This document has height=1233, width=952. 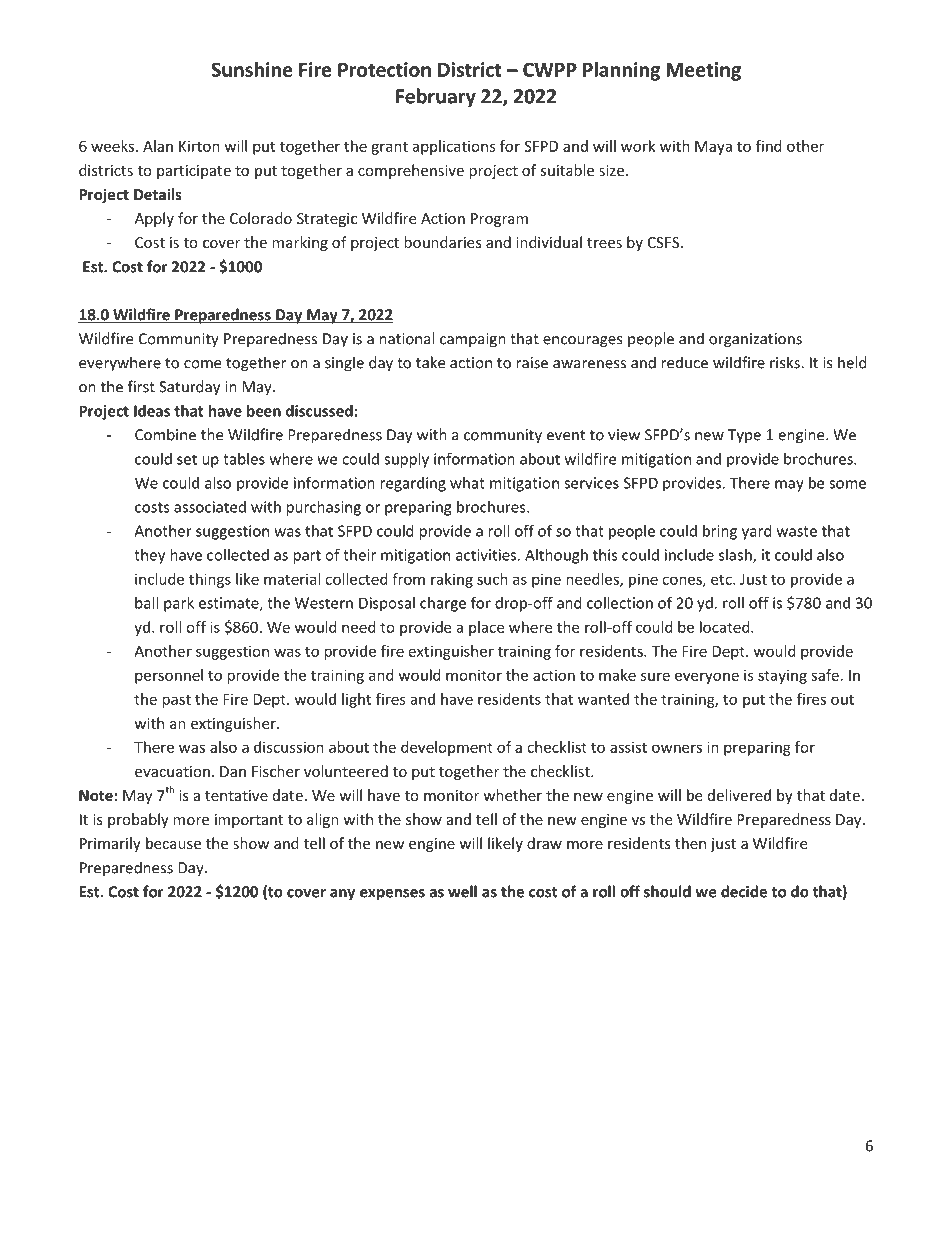 I want to click on decide, so click(x=744, y=891).
